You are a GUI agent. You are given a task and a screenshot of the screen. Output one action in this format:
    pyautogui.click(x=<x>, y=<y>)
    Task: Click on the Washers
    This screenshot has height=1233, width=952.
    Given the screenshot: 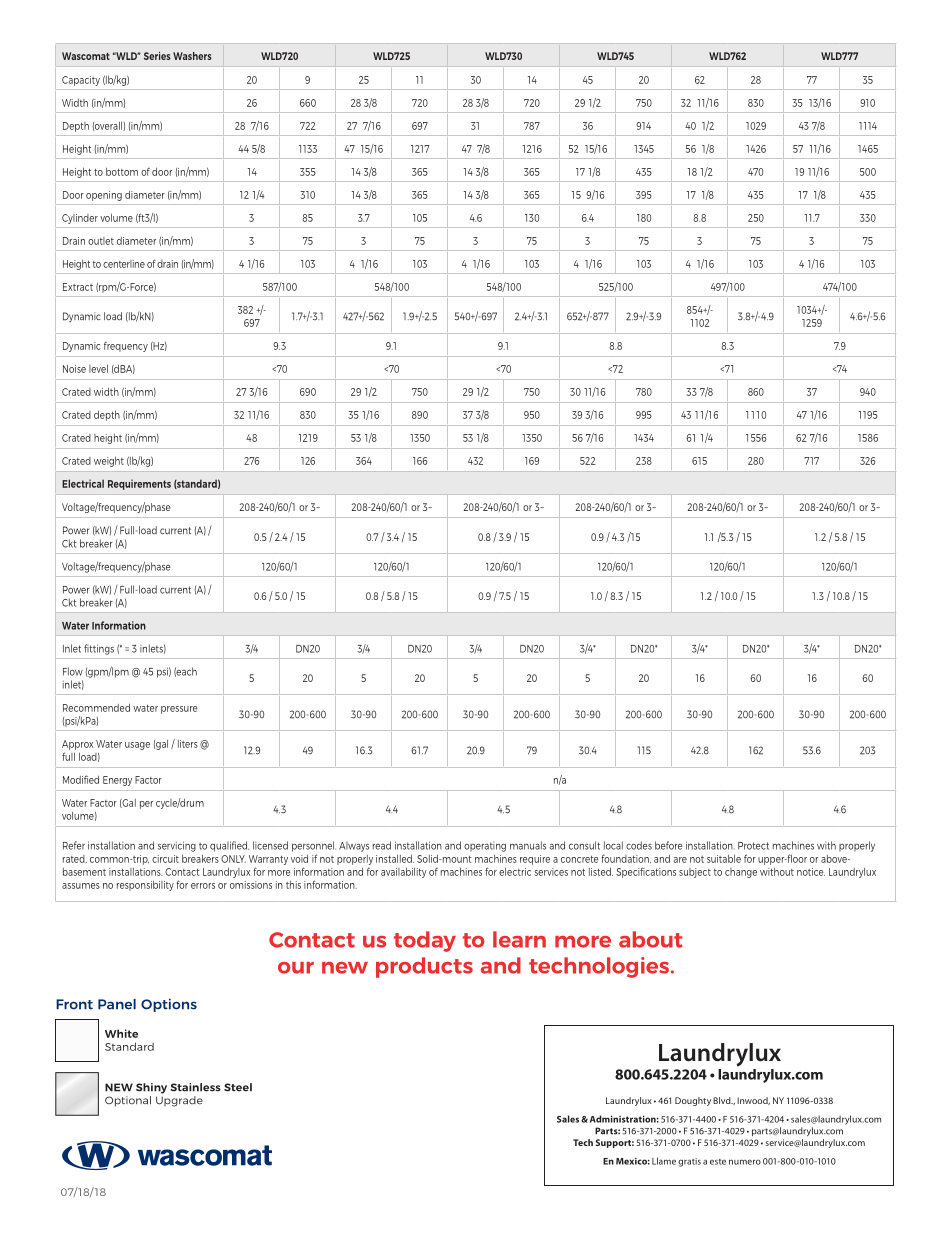 What is the action you would take?
    pyautogui.click(x=192, y=56)
